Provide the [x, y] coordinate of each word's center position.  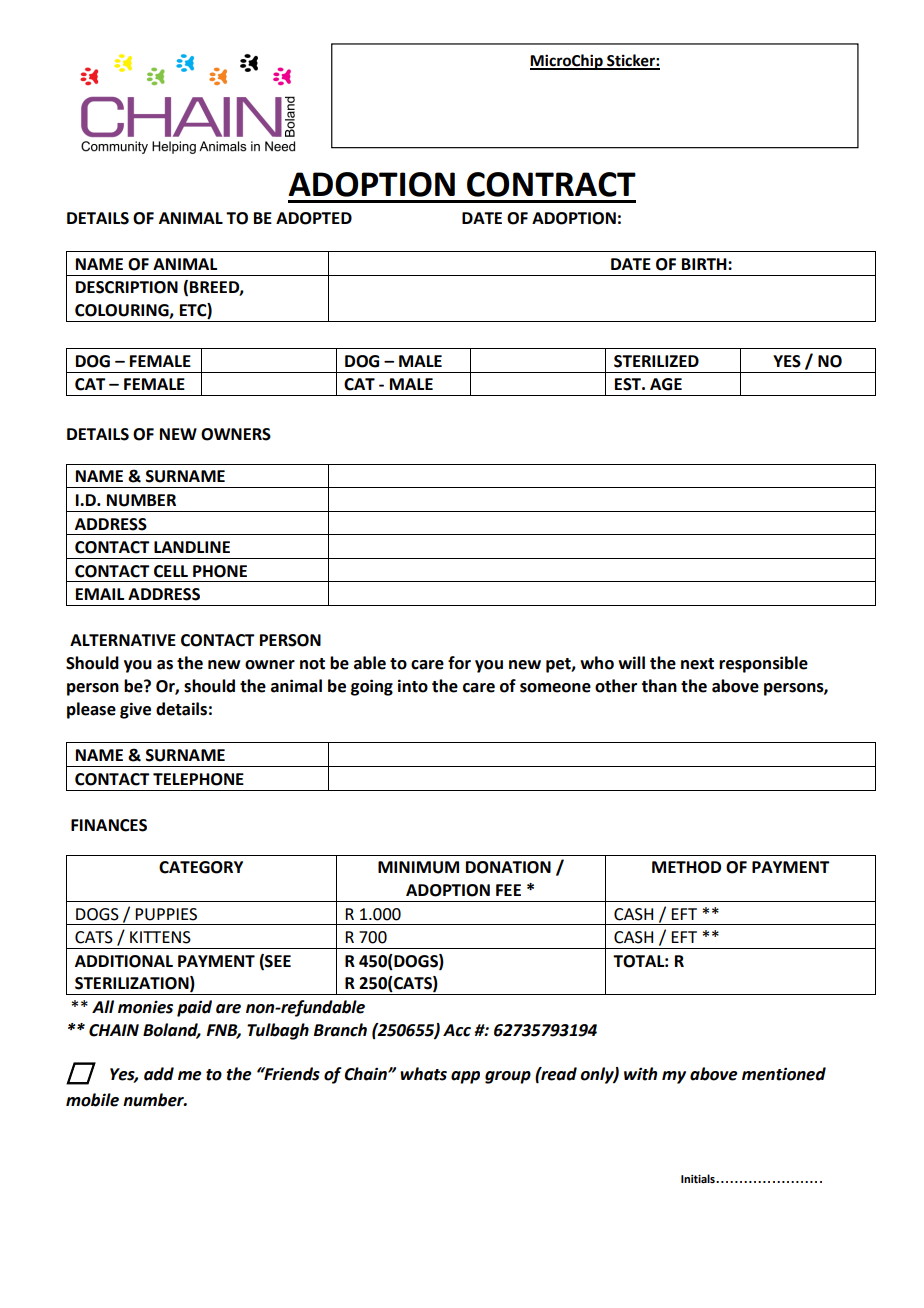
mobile [92, 1100]
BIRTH [705, 264]
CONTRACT [551, 184]
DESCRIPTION [127, 287]
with [640, 1074]
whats [423, 1074]
